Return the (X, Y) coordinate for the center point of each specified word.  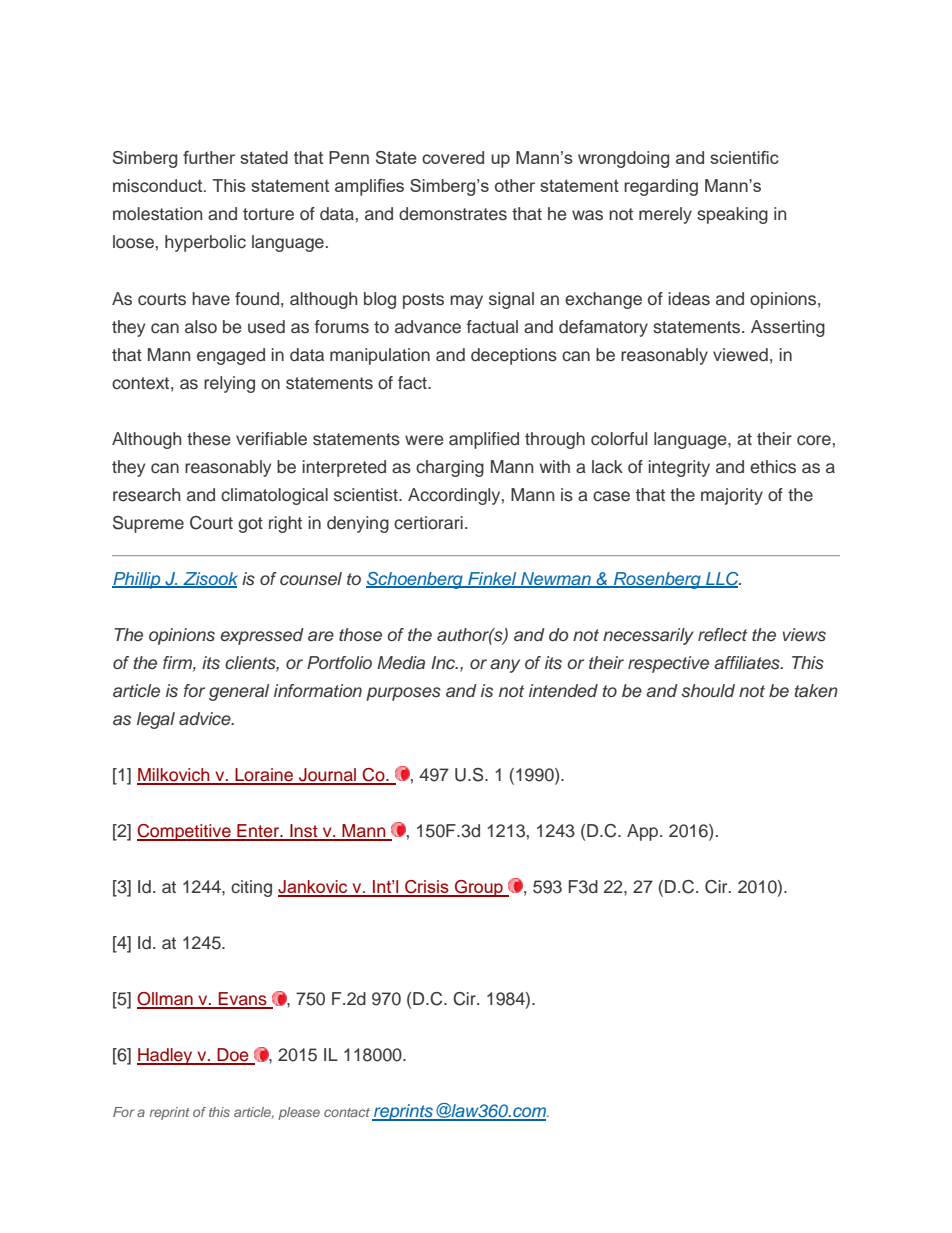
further (209, 157)
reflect (722, 635)
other (515, 185)
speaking (732, 215)
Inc (444, 662)
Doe (233, 1056)
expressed (262, 636)
